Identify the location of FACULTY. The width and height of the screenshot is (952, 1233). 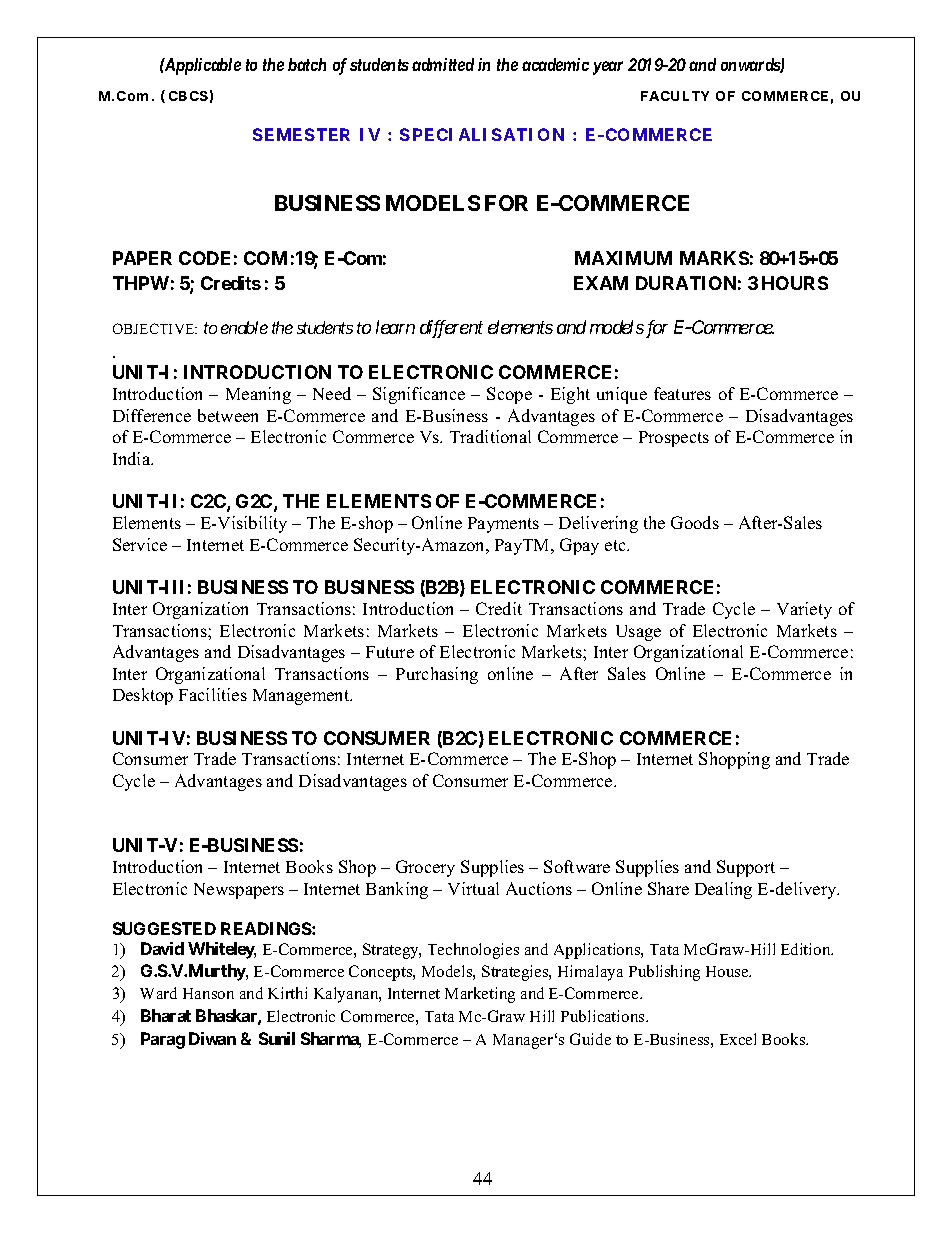
(675, 96).
